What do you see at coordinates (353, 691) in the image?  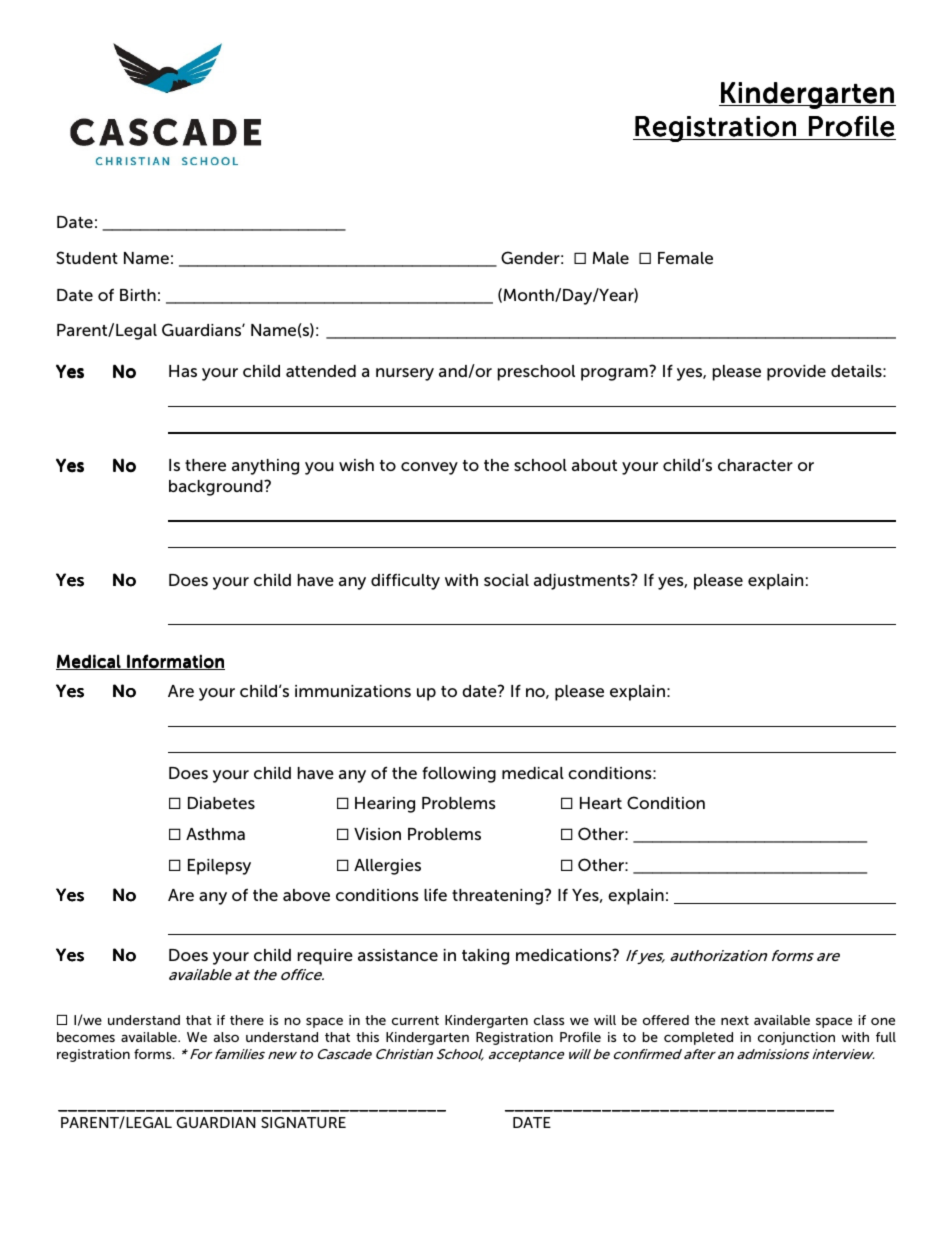 I see `immunizations` at bounding box center [353, 691].
